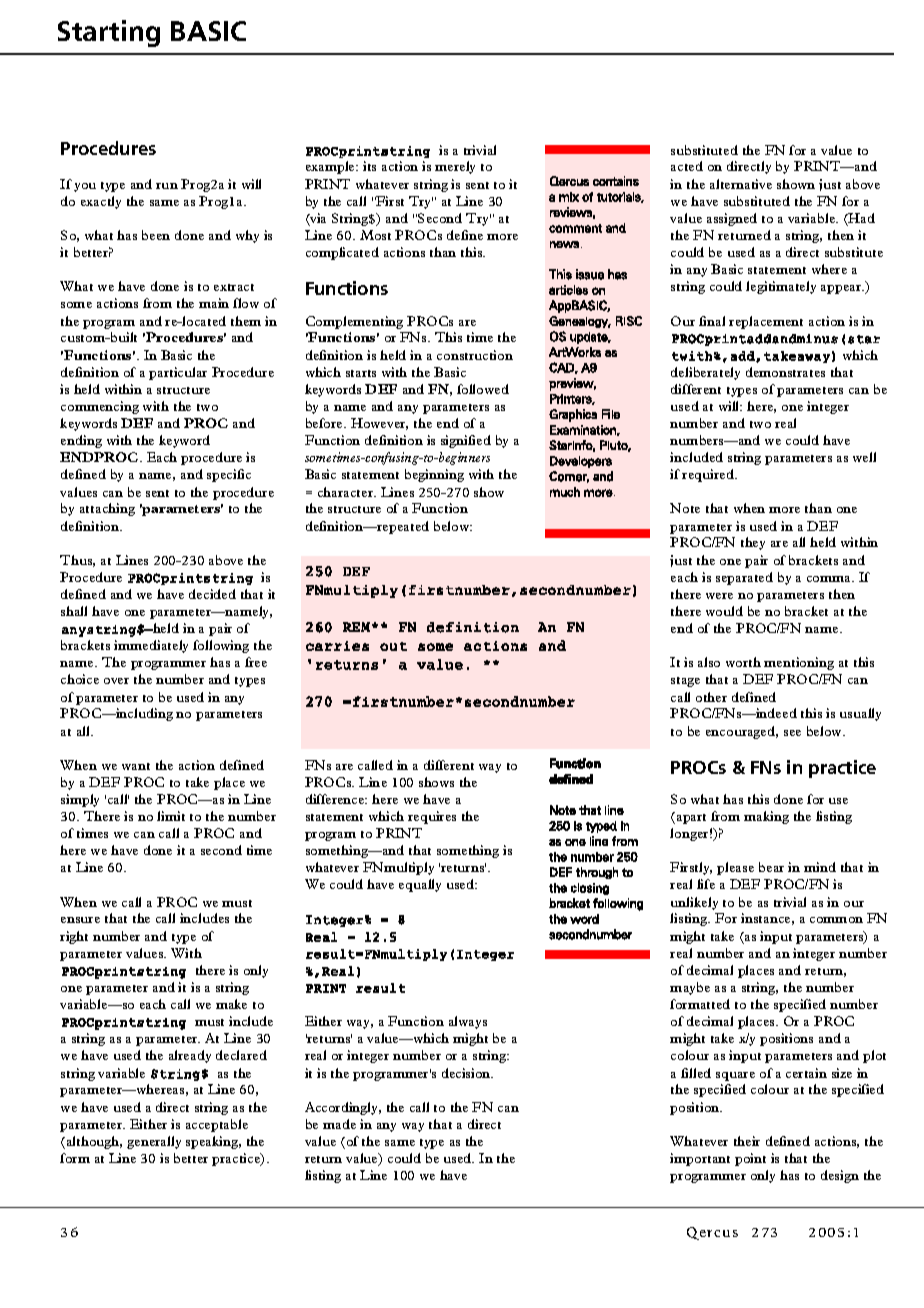  Describe the element at coordinates (154, 1142) in the document. I see `generally` at that location.
